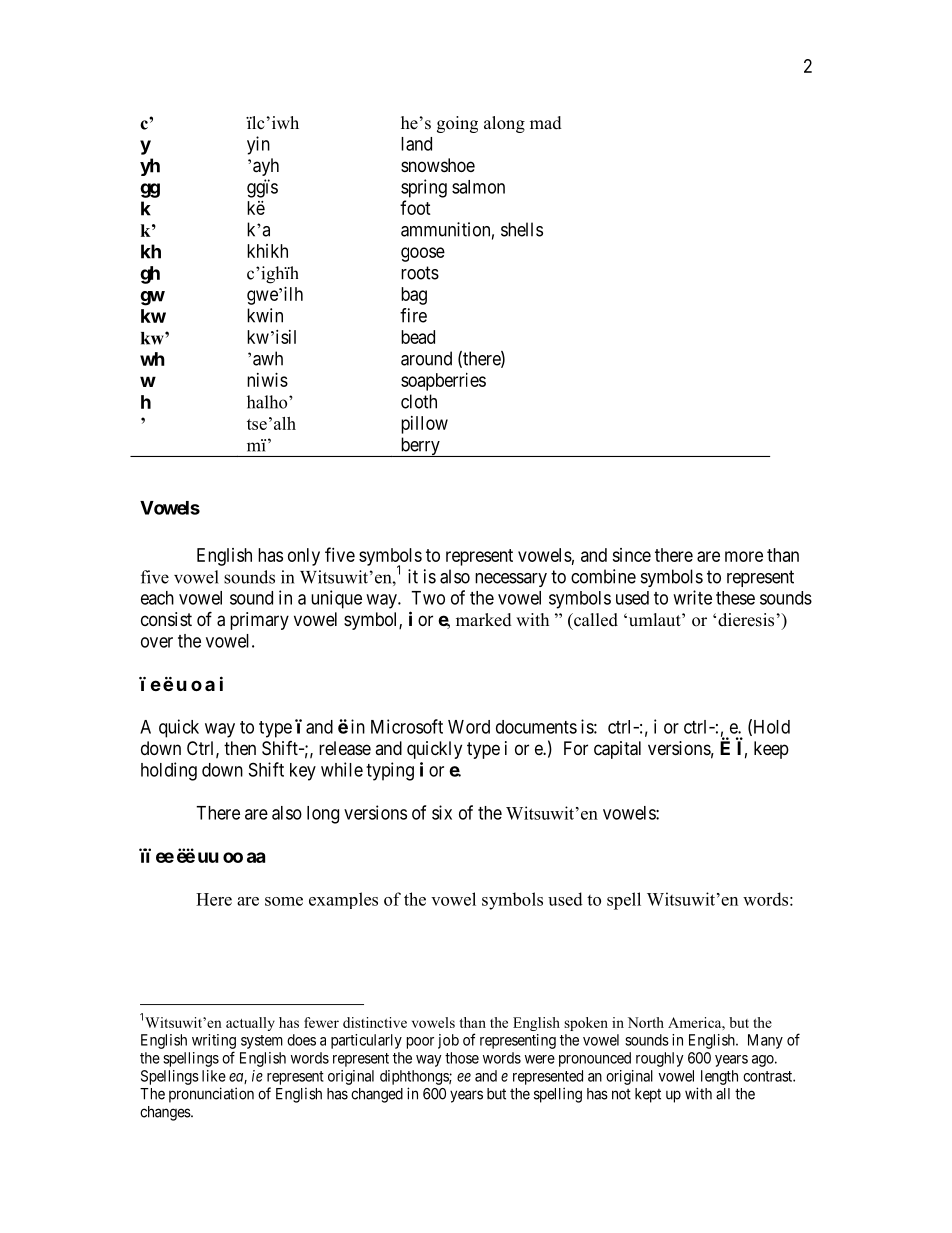 This screenshot has width=952, height=1233. I want to click on more, so click(744, 556).
